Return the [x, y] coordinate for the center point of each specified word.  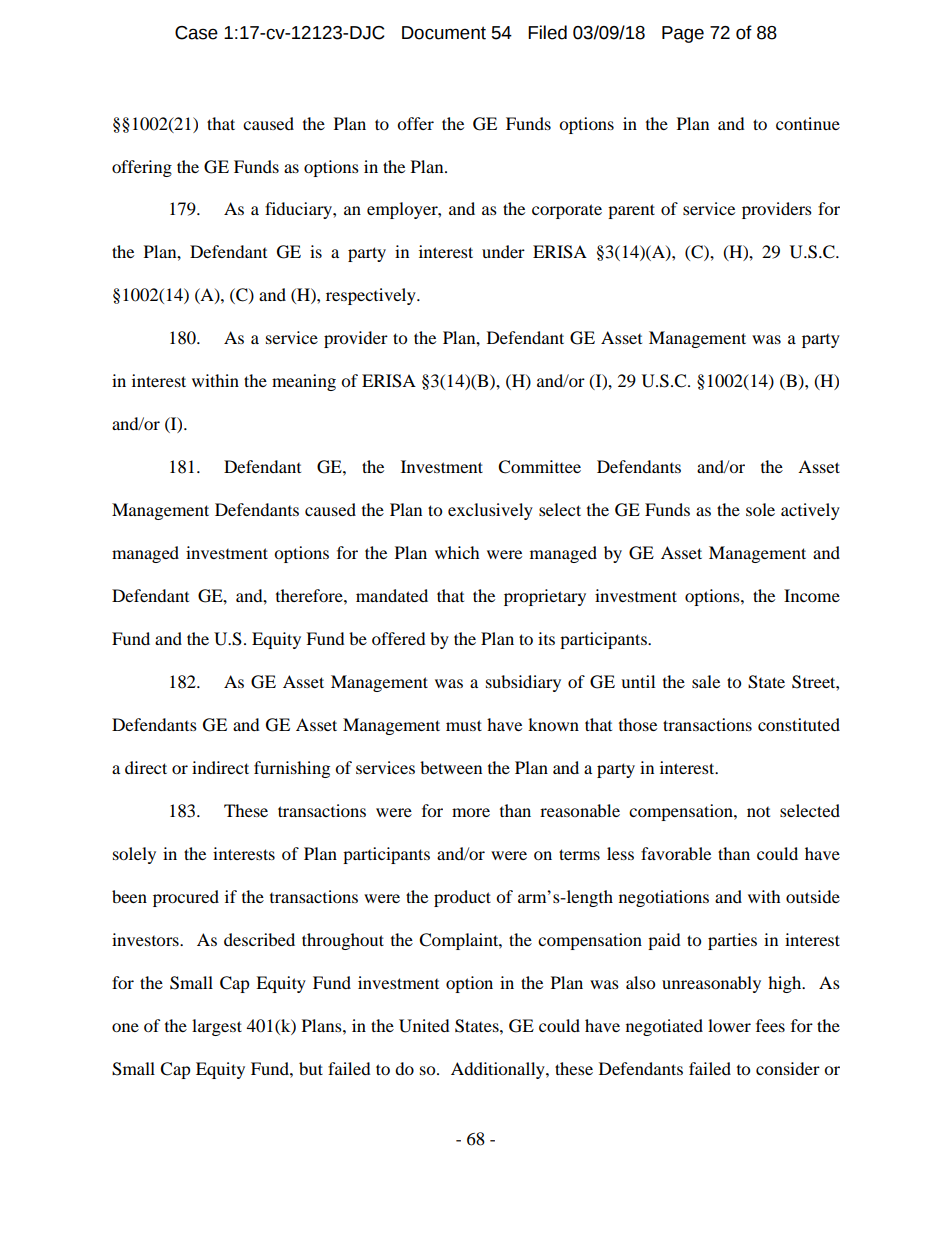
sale [706, 681]
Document [444, 33]
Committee [539, 467]
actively [810, 511]
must [464, 725]
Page [683, 34]
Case [196, 33]
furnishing [292, 769]
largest [217, 1027]
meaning [304, 382]
